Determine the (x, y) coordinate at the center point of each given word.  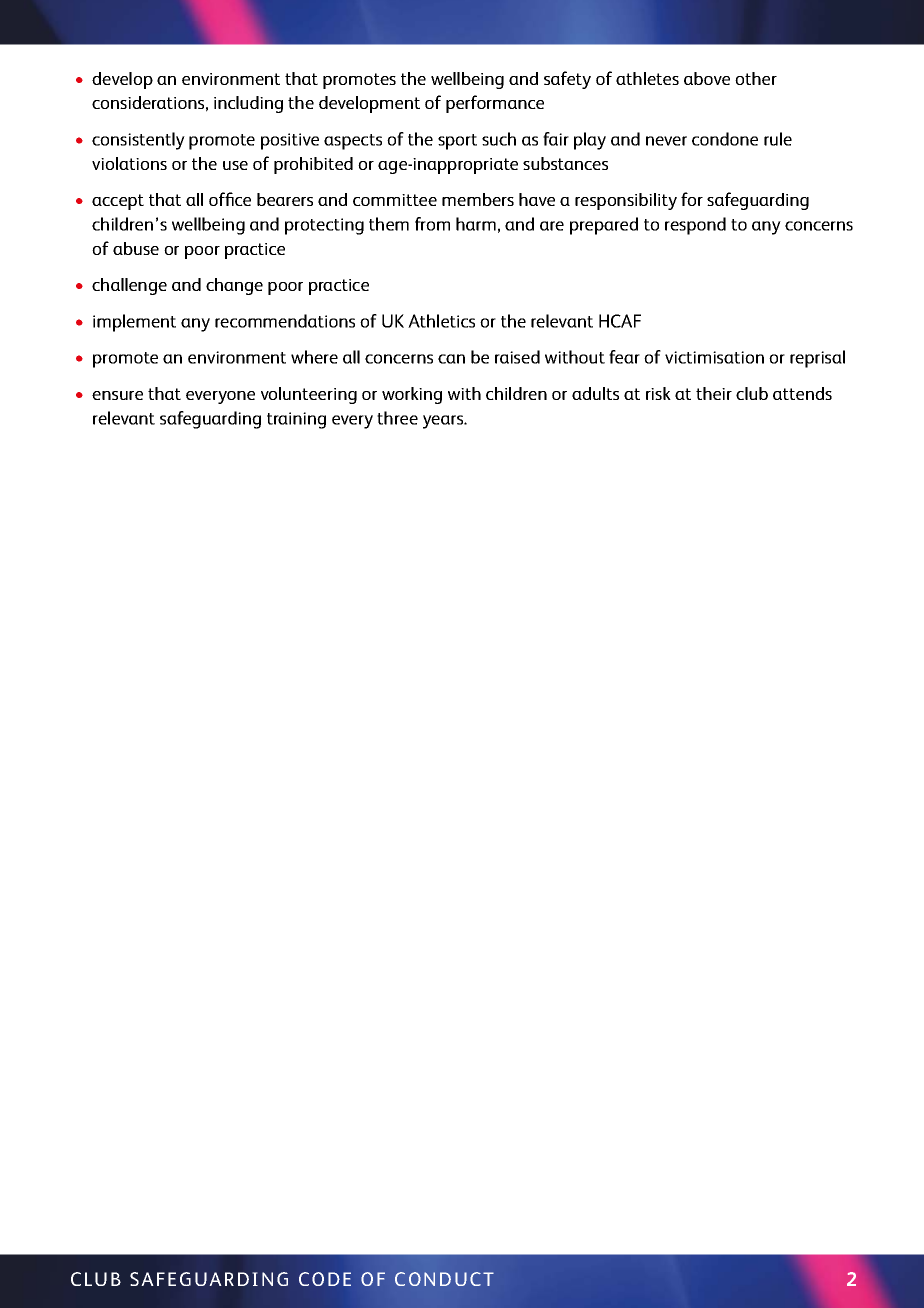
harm (476, 224)
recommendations (285, 321)
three (397, 418)
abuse (136, 248)
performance (495, 104)
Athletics (441, 321)
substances (565, 163)
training (296, 420)
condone (725, 139)
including (248, 104)
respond (695, 226)
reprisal (817, 359)
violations (129, 163)
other (756, 78)
